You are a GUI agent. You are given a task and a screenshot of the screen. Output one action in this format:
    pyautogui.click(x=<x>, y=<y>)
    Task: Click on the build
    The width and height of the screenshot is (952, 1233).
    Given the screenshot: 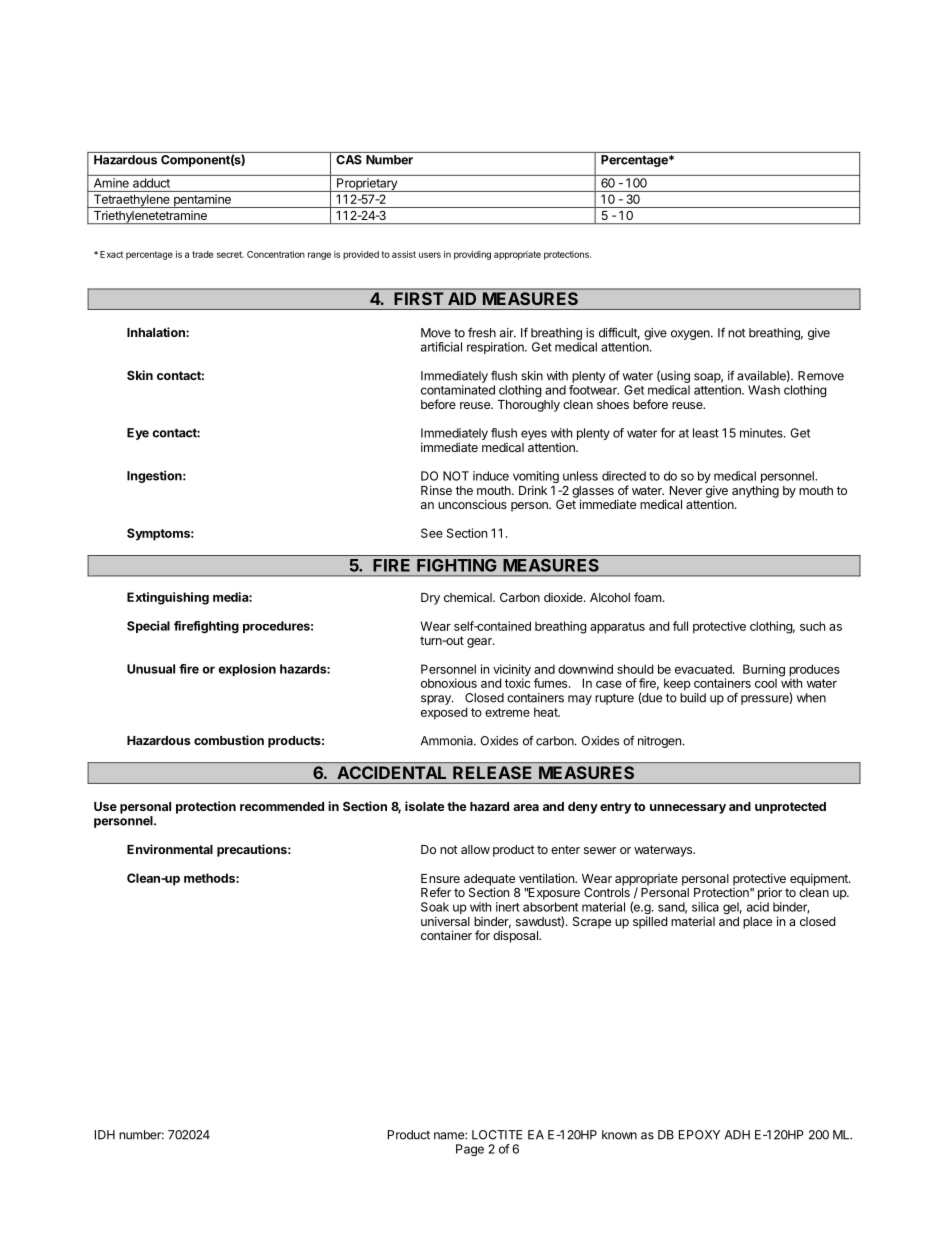 What is the action you would take?
    pyautogui.click(x=693, y=698)
